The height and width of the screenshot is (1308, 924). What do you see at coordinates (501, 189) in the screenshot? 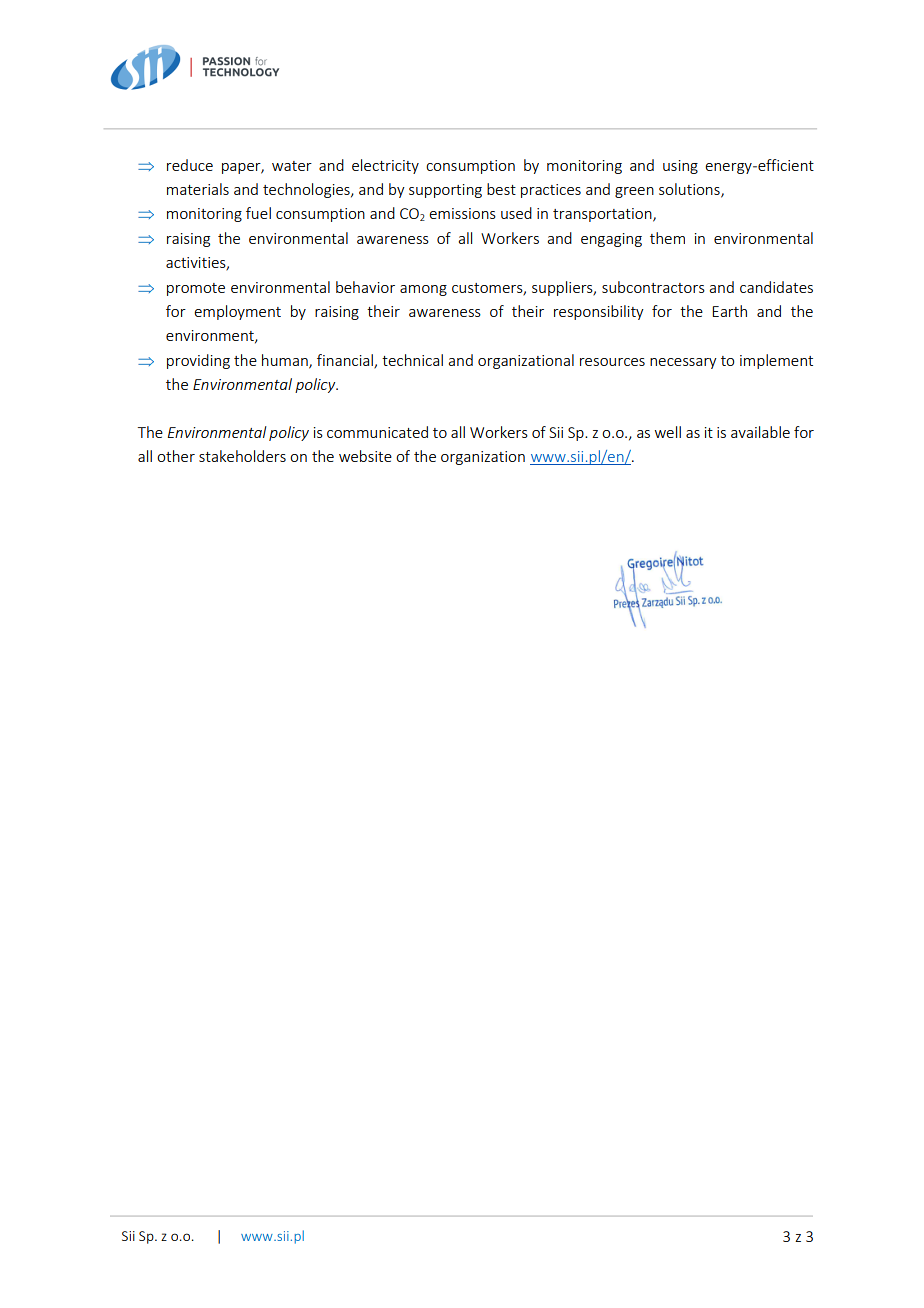
I see `best` at bounding box center [501, 189].
